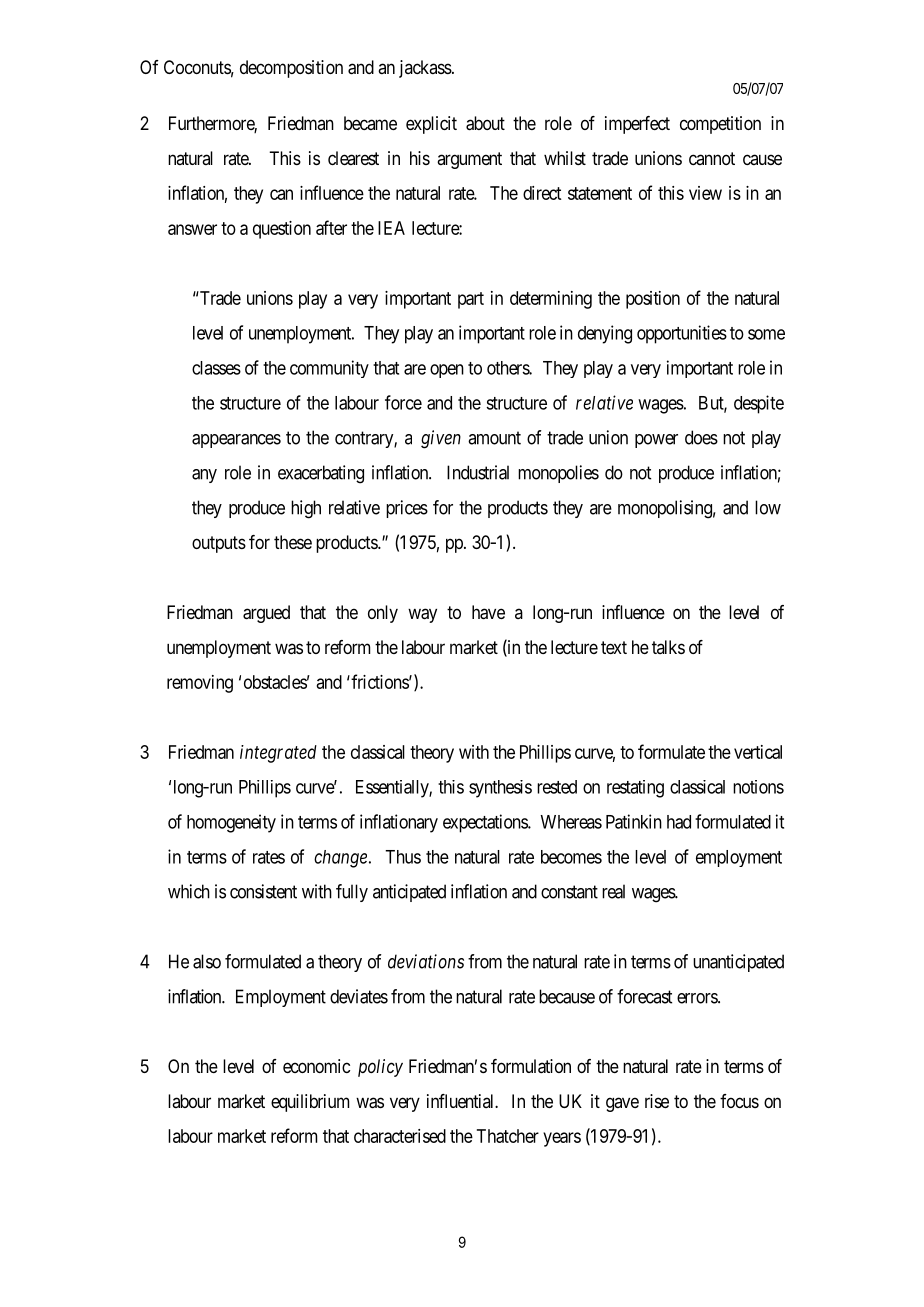  What do you see at coordinates (282, 230) in the screenshot?
I see `question` at bounding box center [282, 230].
